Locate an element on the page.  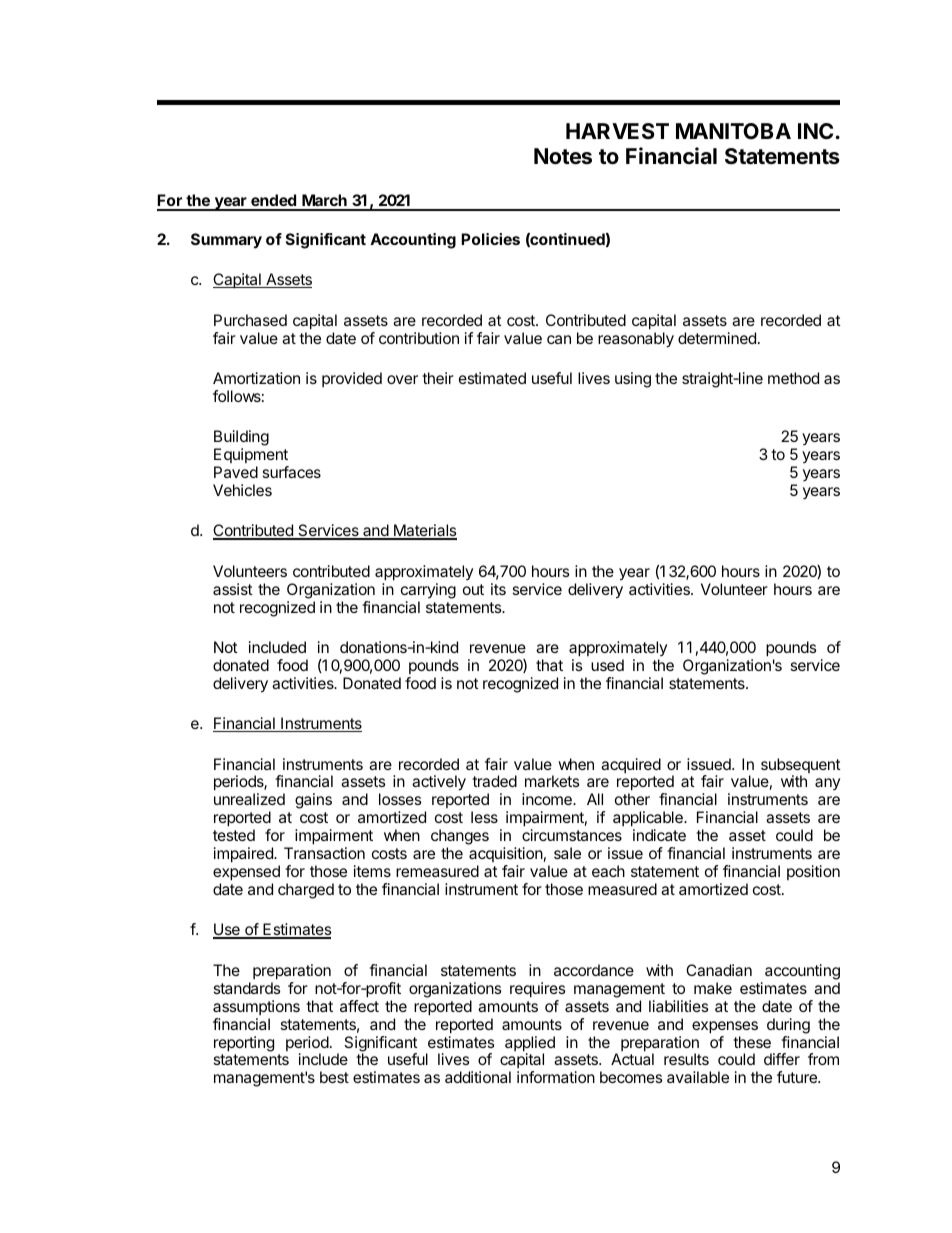
Summary is located at coordinates (226, 241).
